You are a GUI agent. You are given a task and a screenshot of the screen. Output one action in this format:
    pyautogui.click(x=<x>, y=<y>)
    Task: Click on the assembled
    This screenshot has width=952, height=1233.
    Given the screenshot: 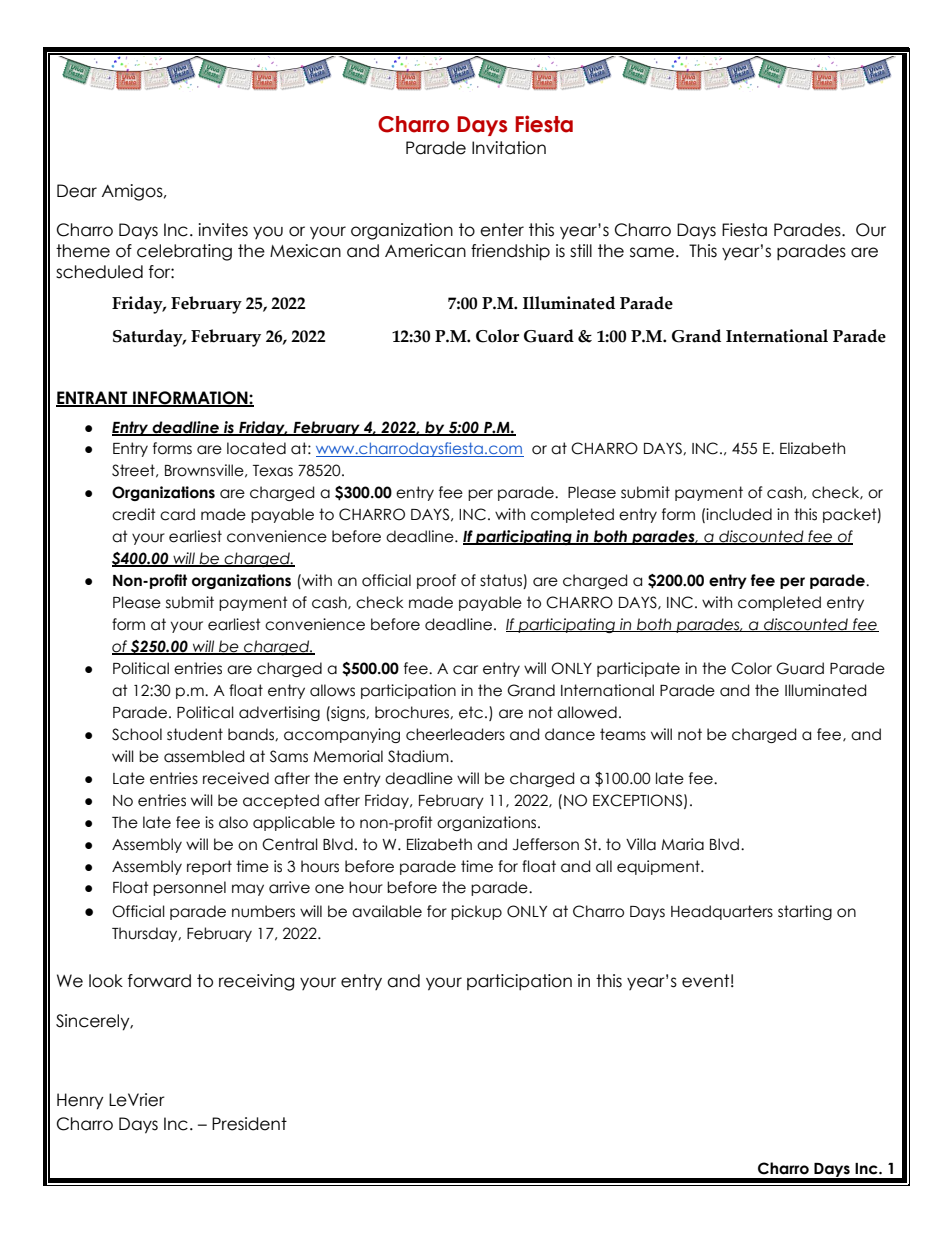 What is the action you would take?
    pyautogui.click(x=204, y=756)
